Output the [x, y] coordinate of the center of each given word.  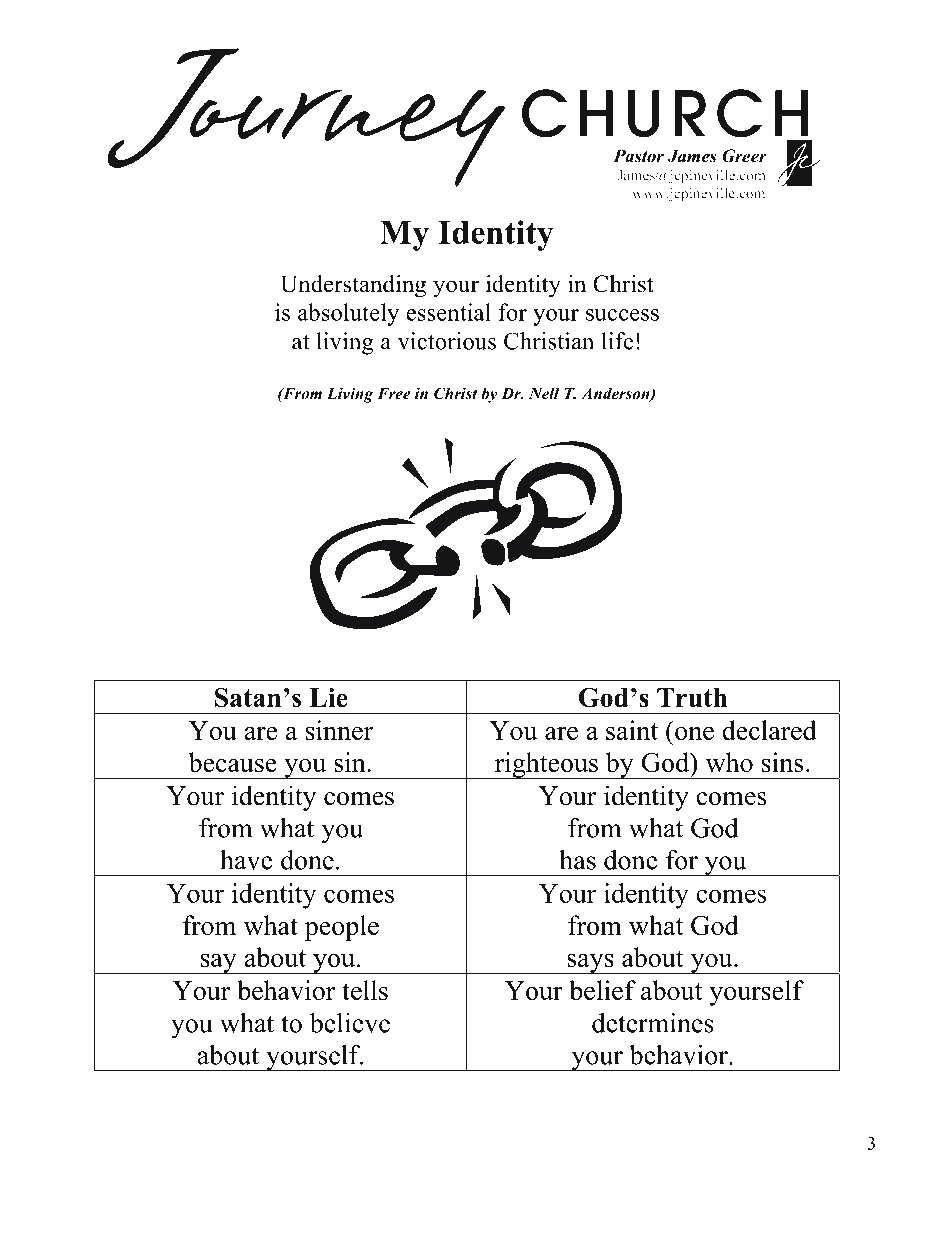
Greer [745, 156]
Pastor [638, 156]
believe [350, 1023]
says [590, 964]
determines [653, 1023]
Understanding [353, 286]
